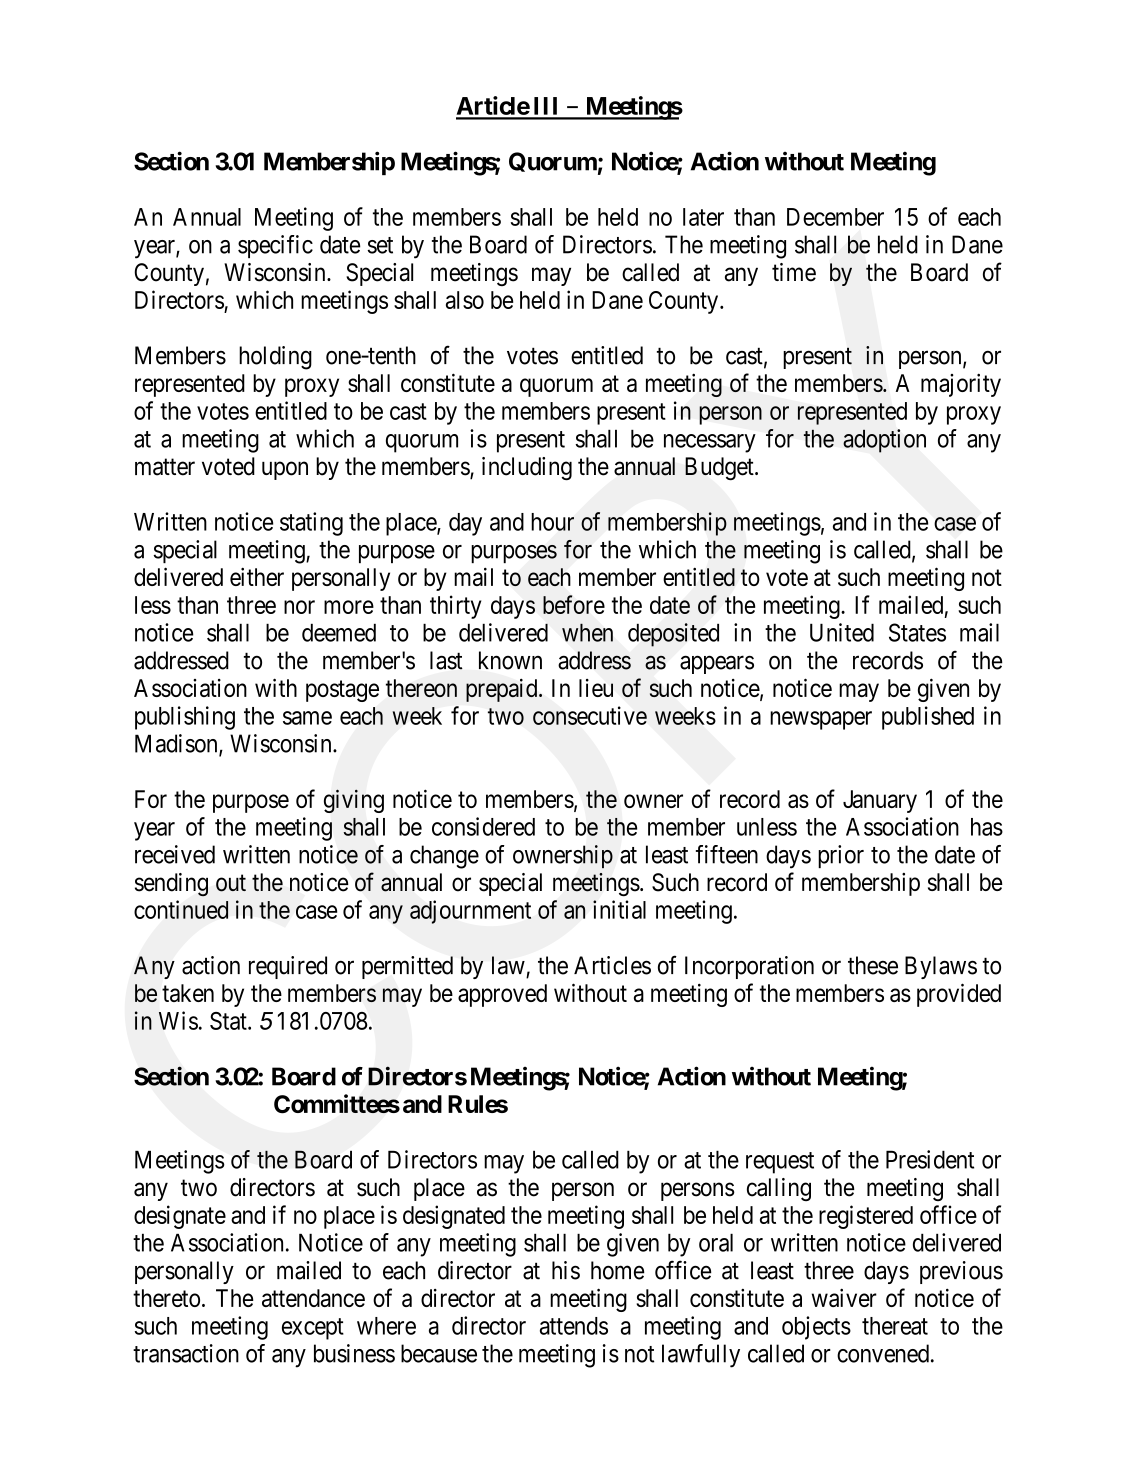 This screenshot has height=1469, width=1135. I want to click on attends, so click(574, 1326).
